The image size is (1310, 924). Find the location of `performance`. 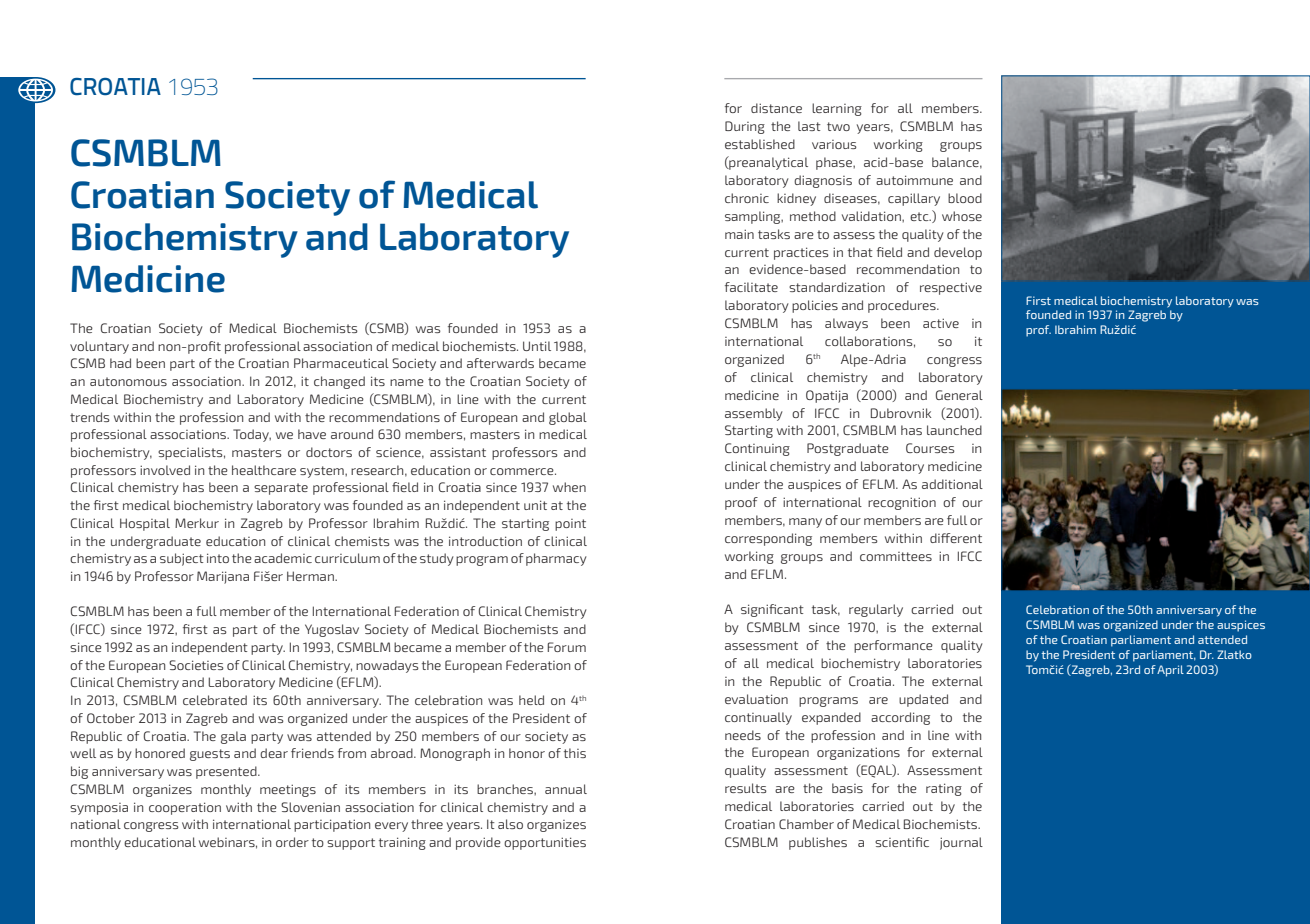

performance is located at coordinates (893, 646).
